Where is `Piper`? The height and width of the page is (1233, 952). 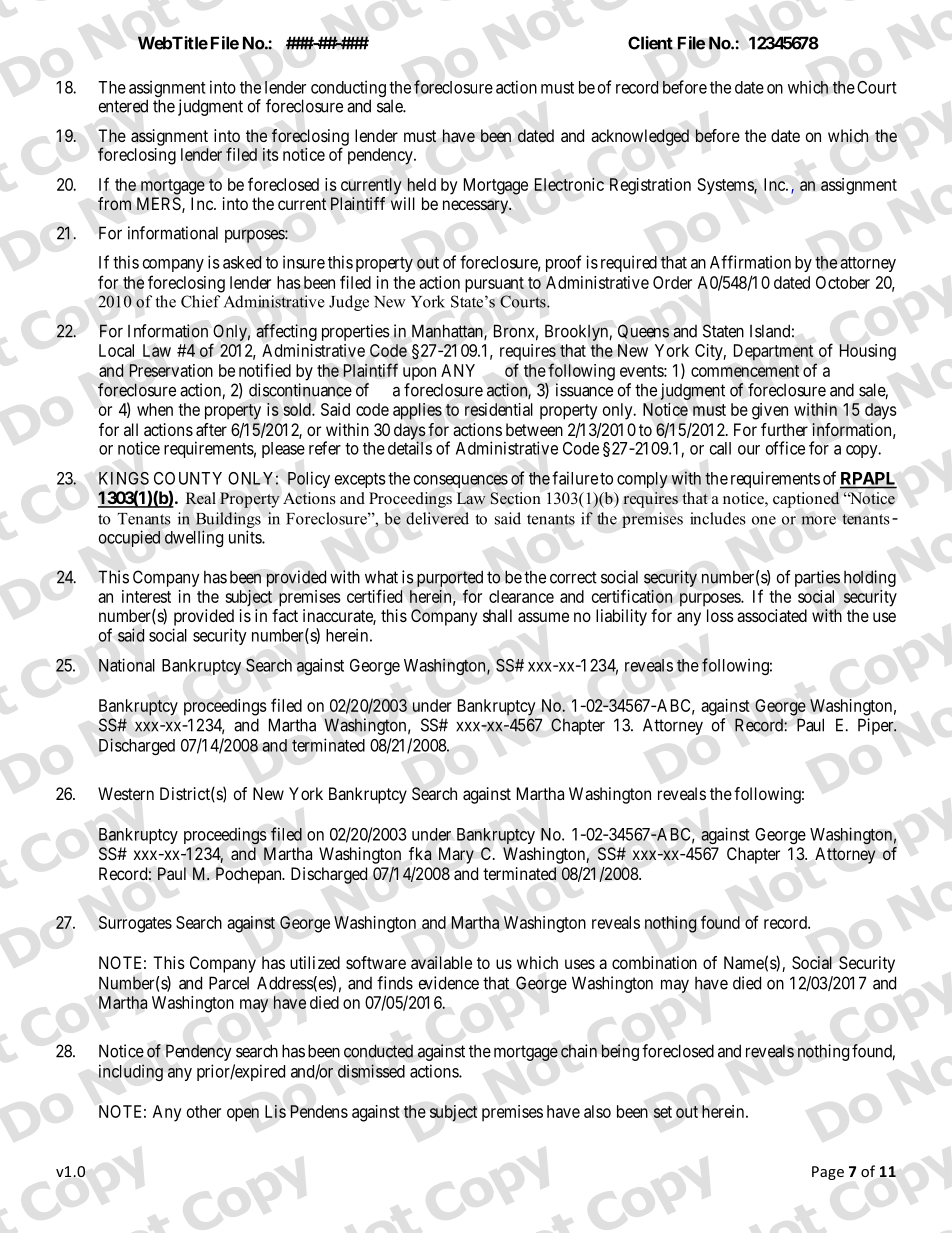 Piper is located at coordinates (877, 726).
